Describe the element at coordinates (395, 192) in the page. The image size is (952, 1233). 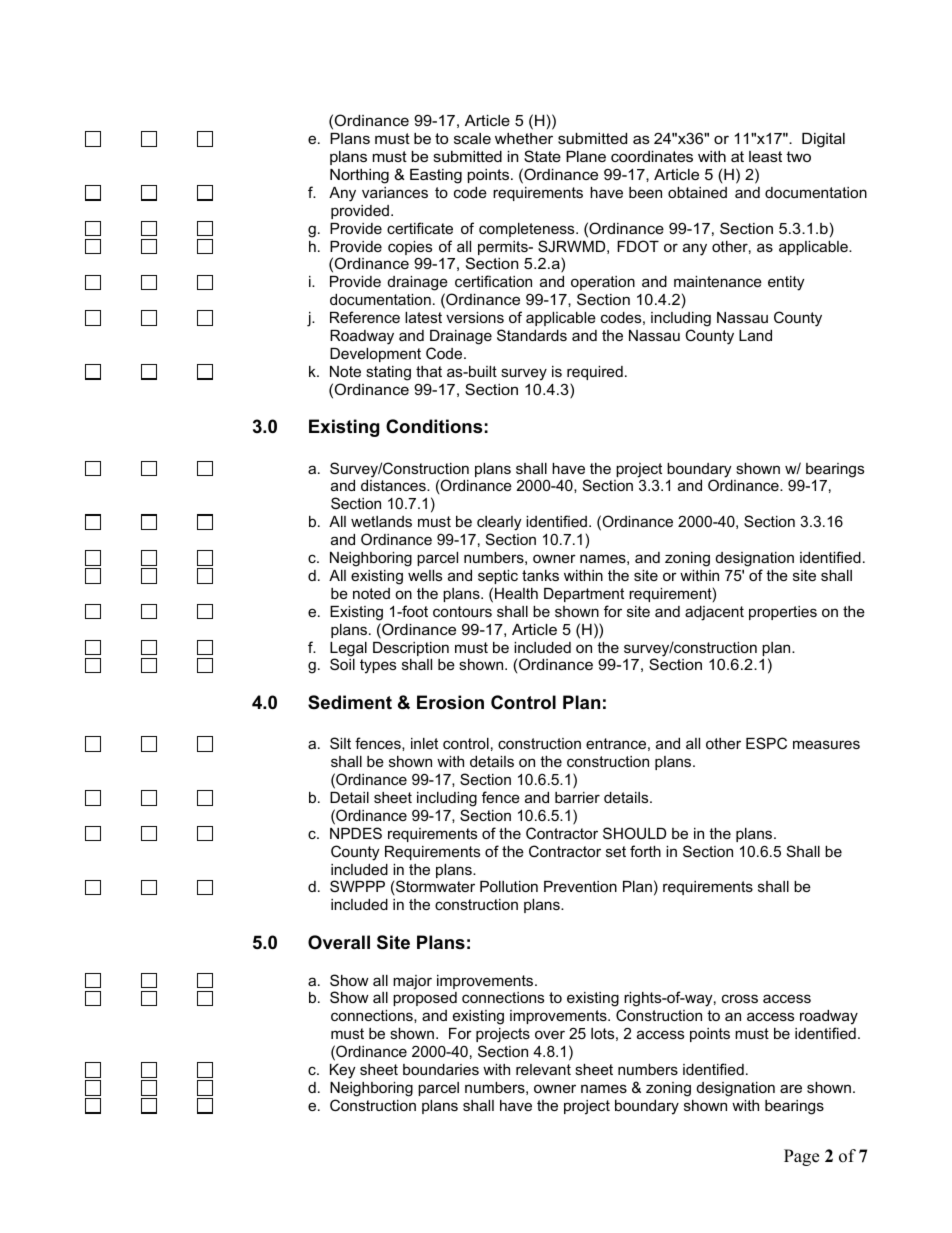
I see `variances` at that location.
